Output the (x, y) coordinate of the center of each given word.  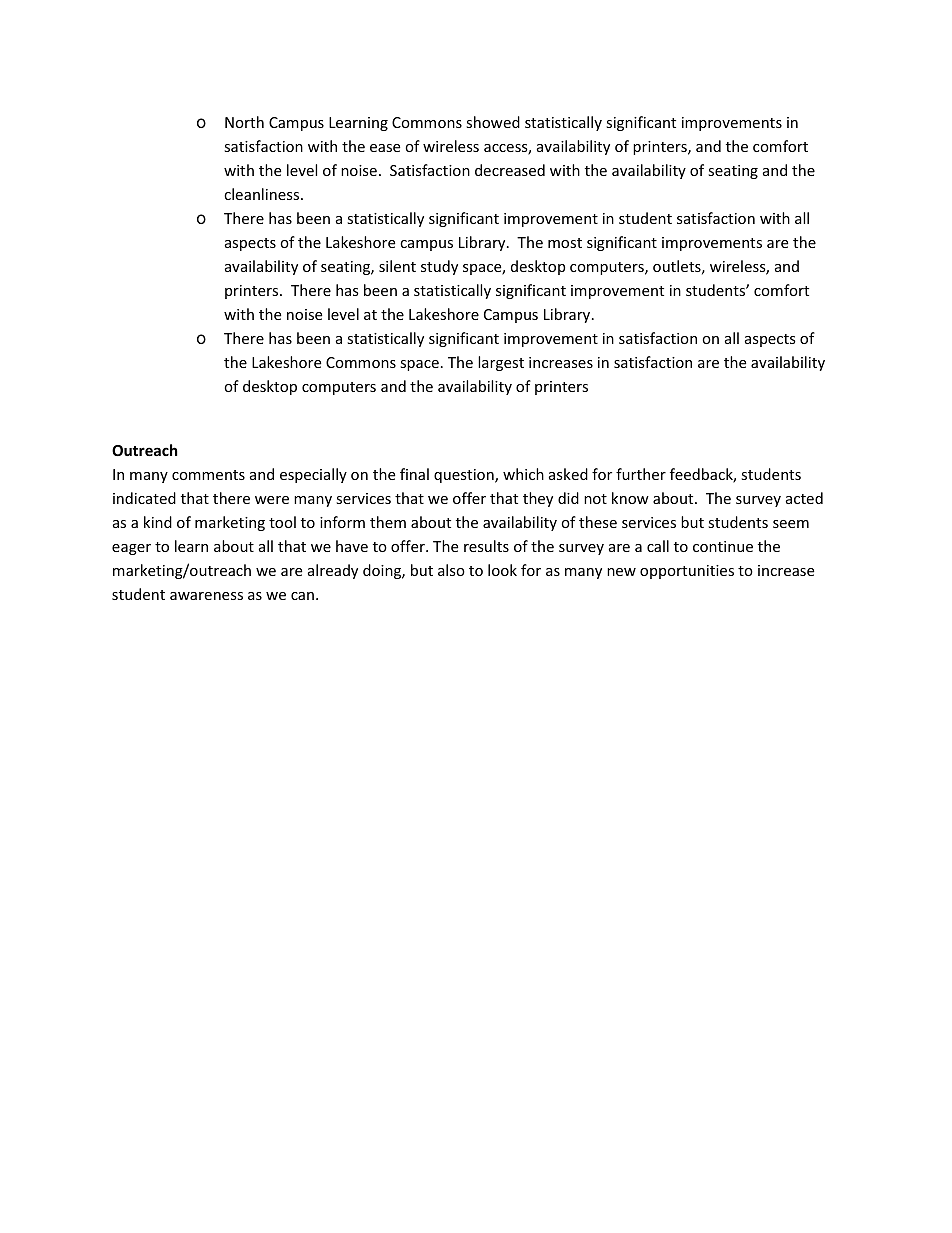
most (565, 243)
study (439, 267)
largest (501, 363)
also (451, 570)
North (244, 122)
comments (208, 475)
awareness (206, 596)
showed (493, 122)
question (465, 476)
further (641, 474)
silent (397, 266)
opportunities (687, 572)
